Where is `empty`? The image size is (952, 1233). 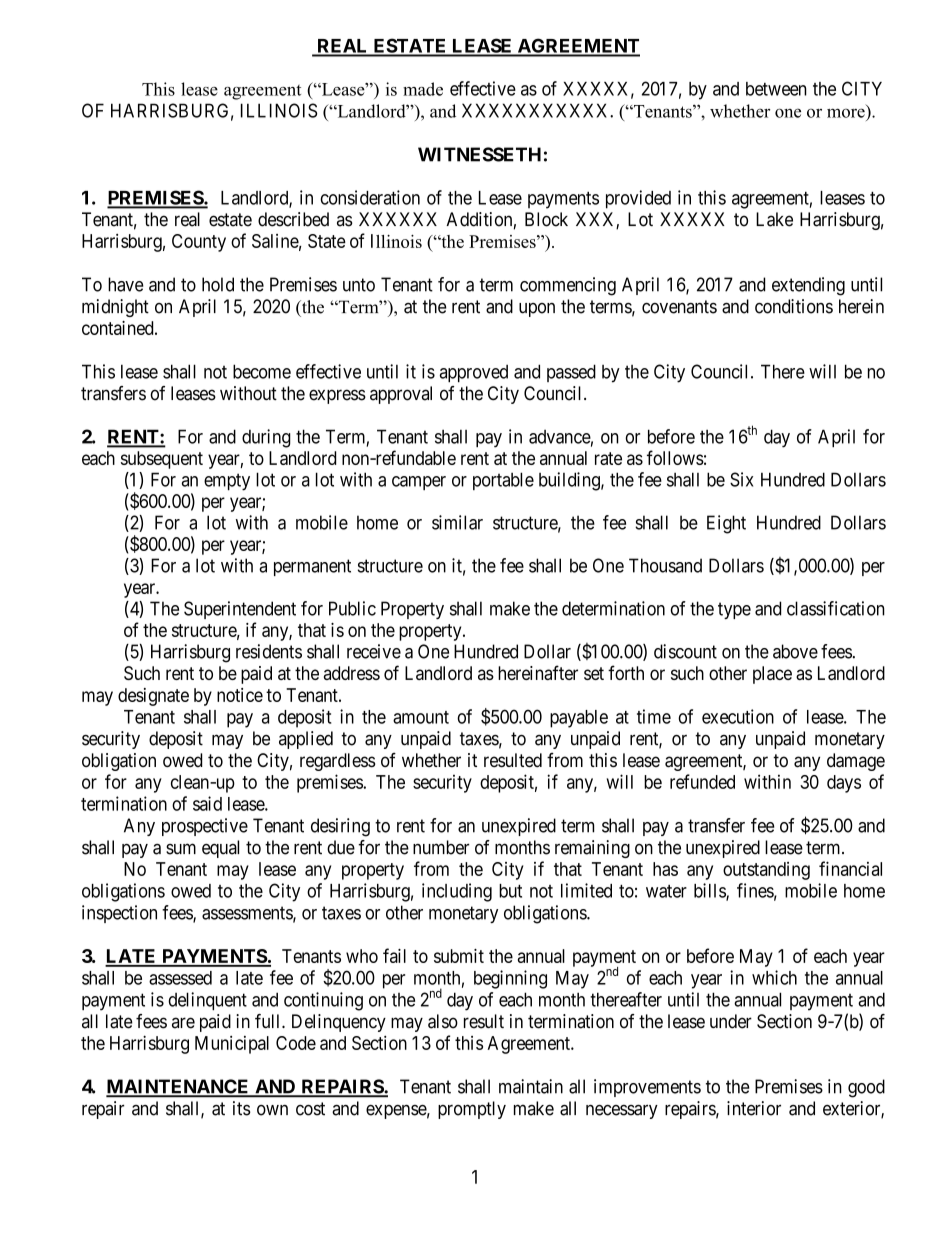
empty is located at coordinates (227, 482).
